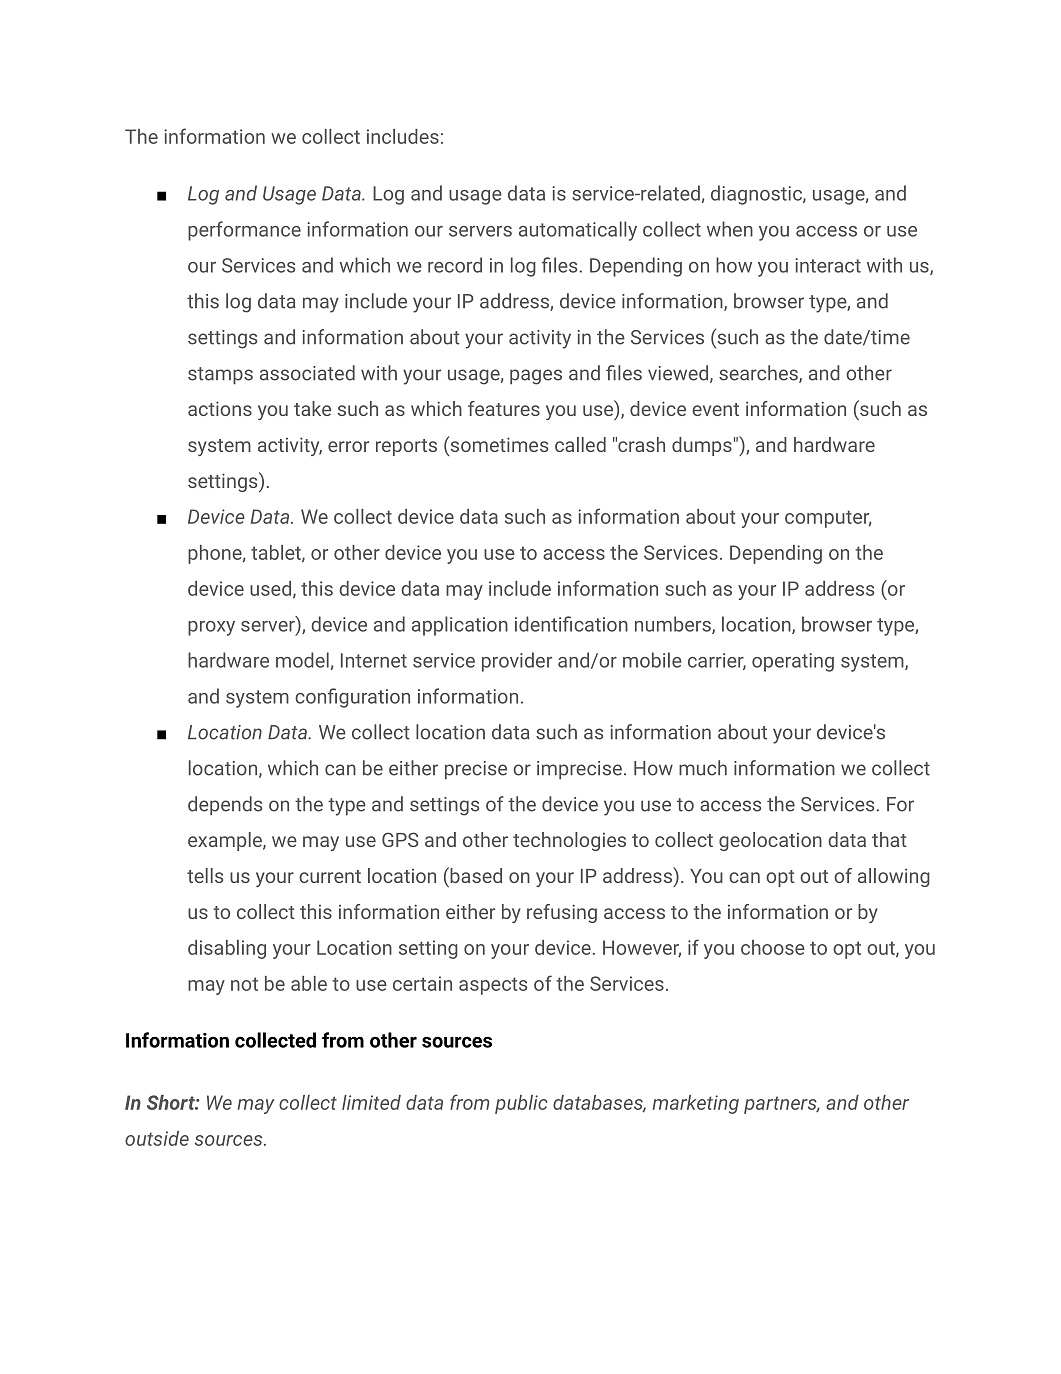  Describe the element at coordinates (157, 1138) in the screenshot. I see `outside` at that location.
